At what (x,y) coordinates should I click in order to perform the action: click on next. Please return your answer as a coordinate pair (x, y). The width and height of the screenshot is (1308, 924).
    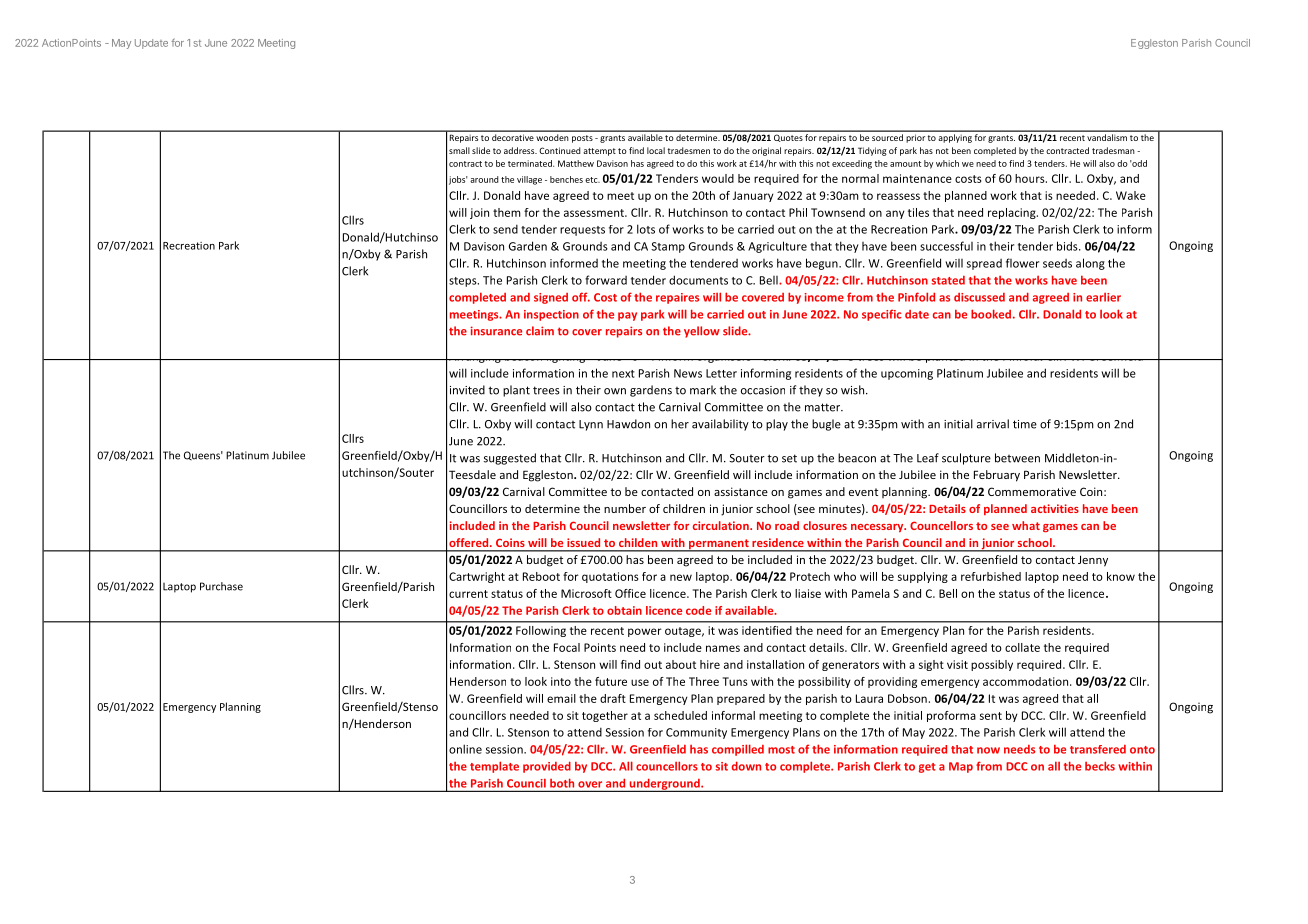
    Looking at the image, I should click on (623, 374).
